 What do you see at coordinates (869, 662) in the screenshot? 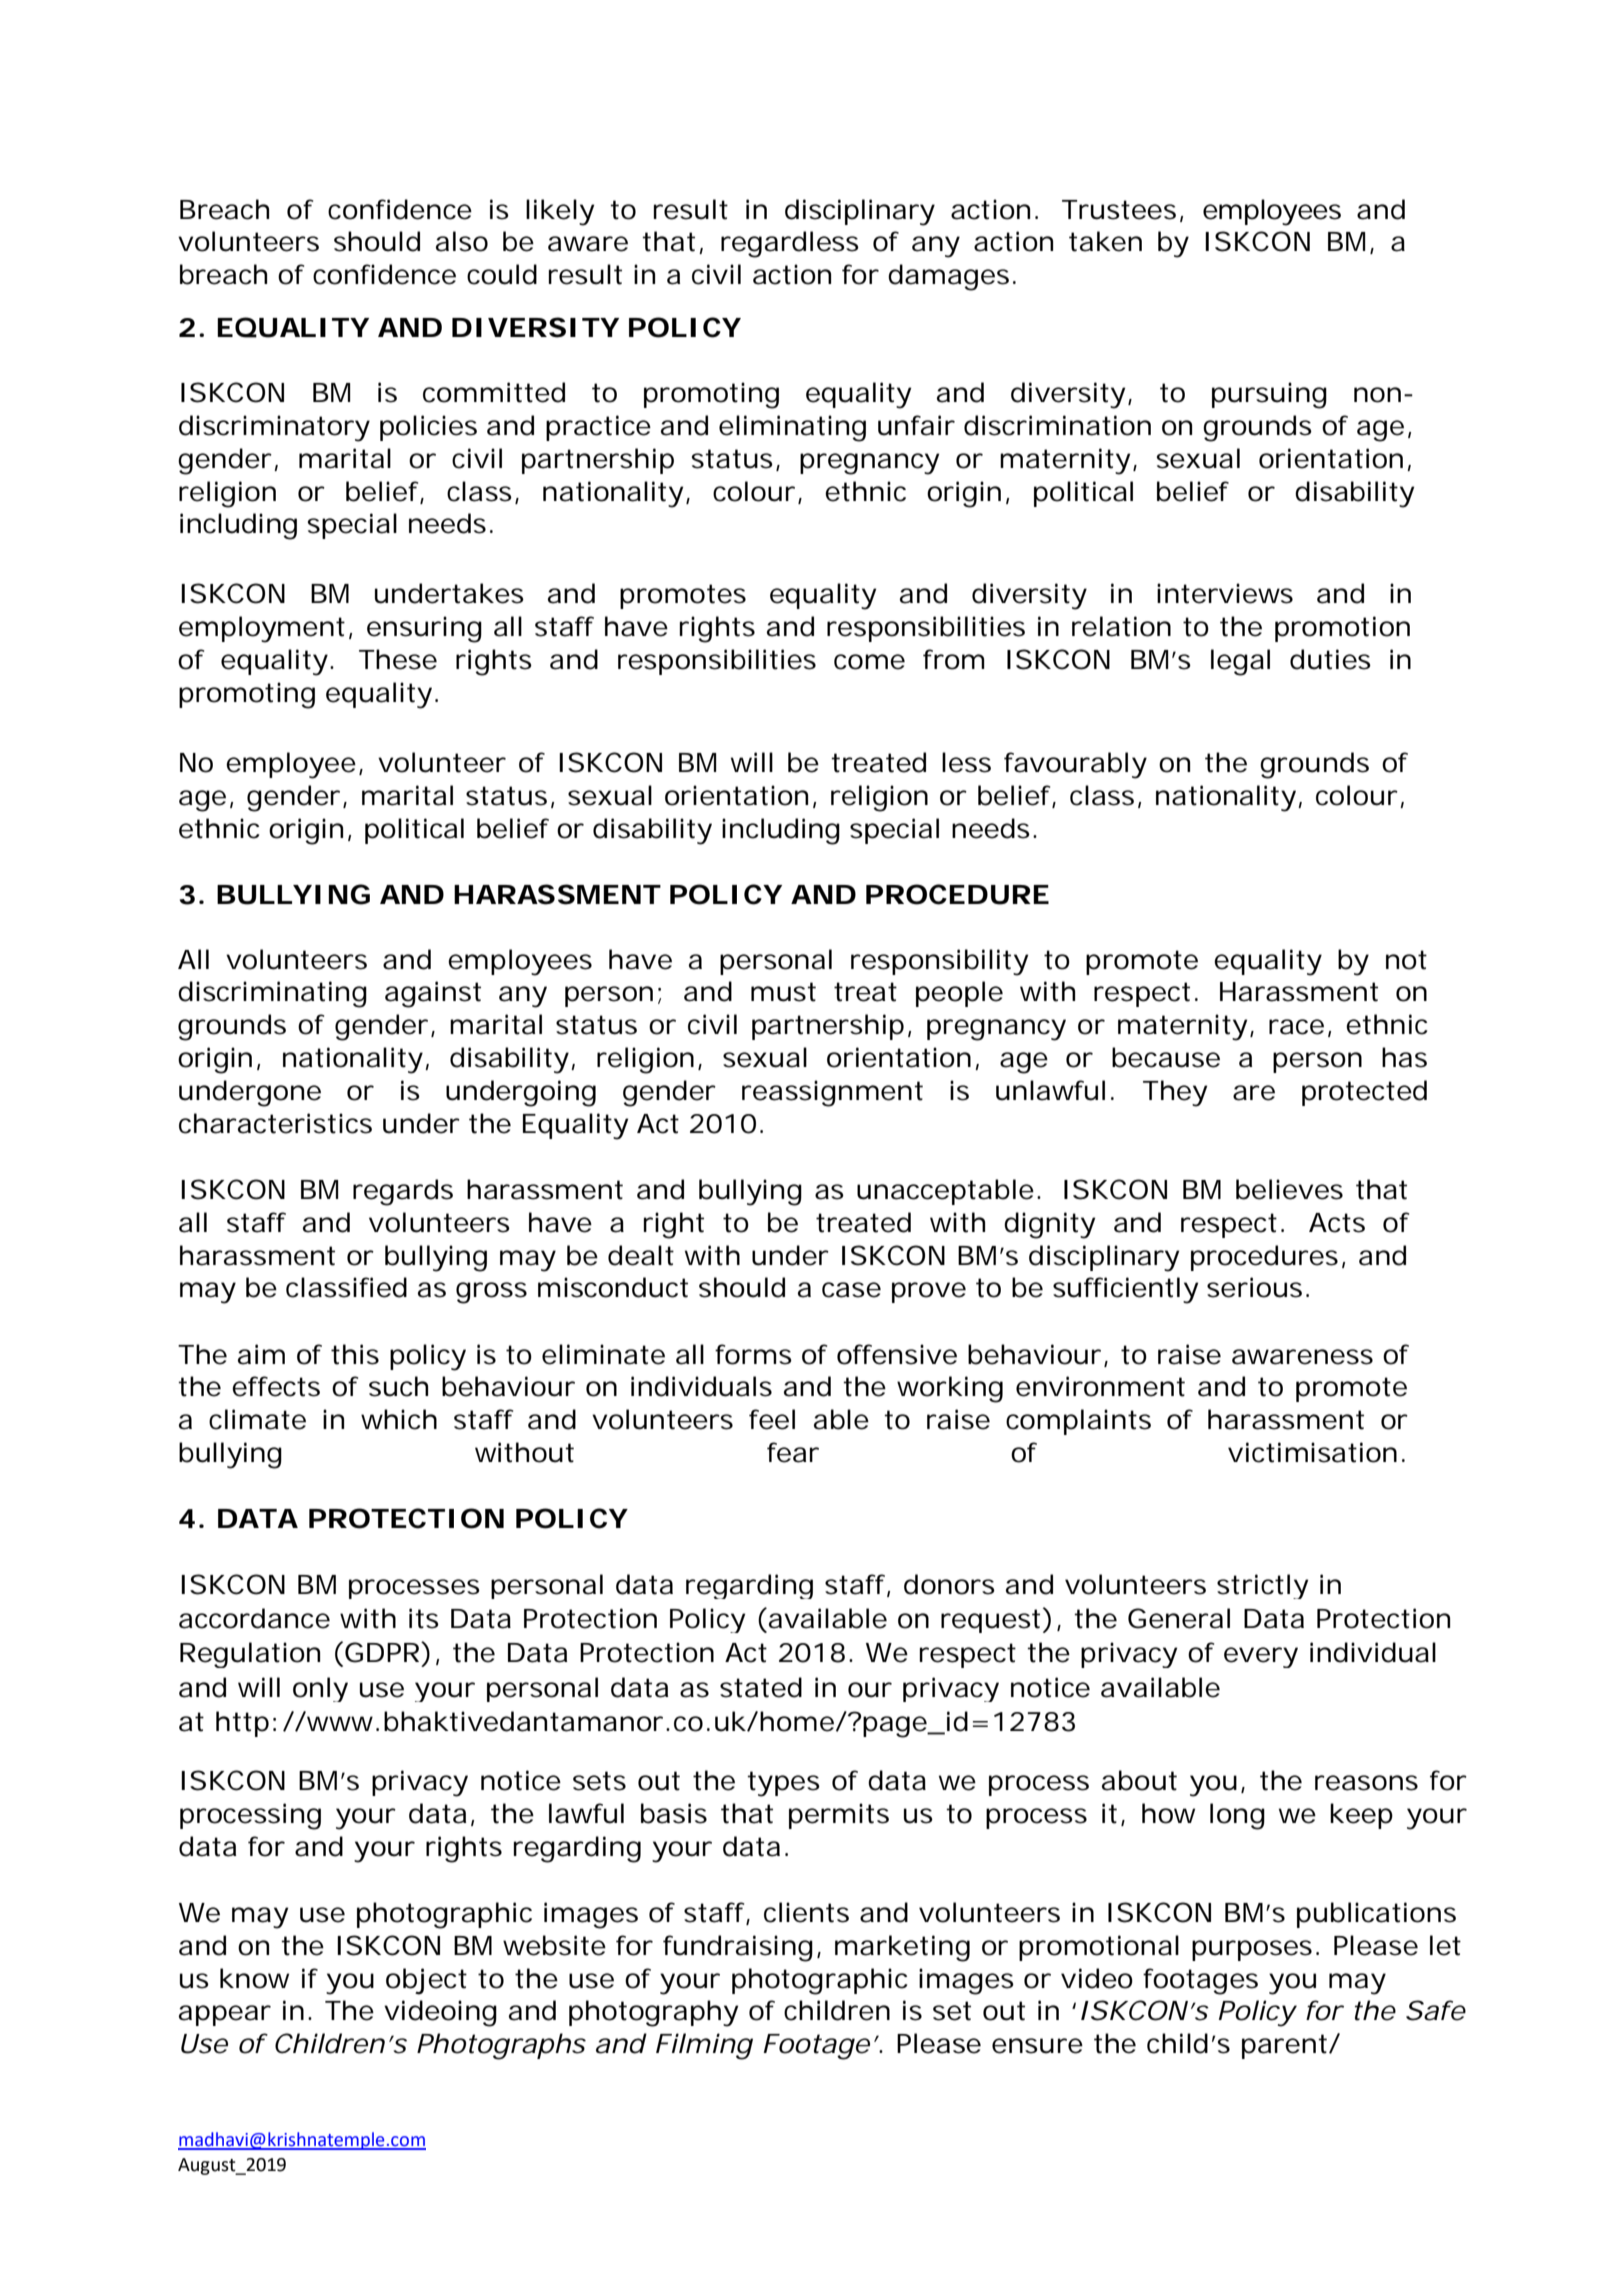
I see `come` at bounding box center [869, 662].
